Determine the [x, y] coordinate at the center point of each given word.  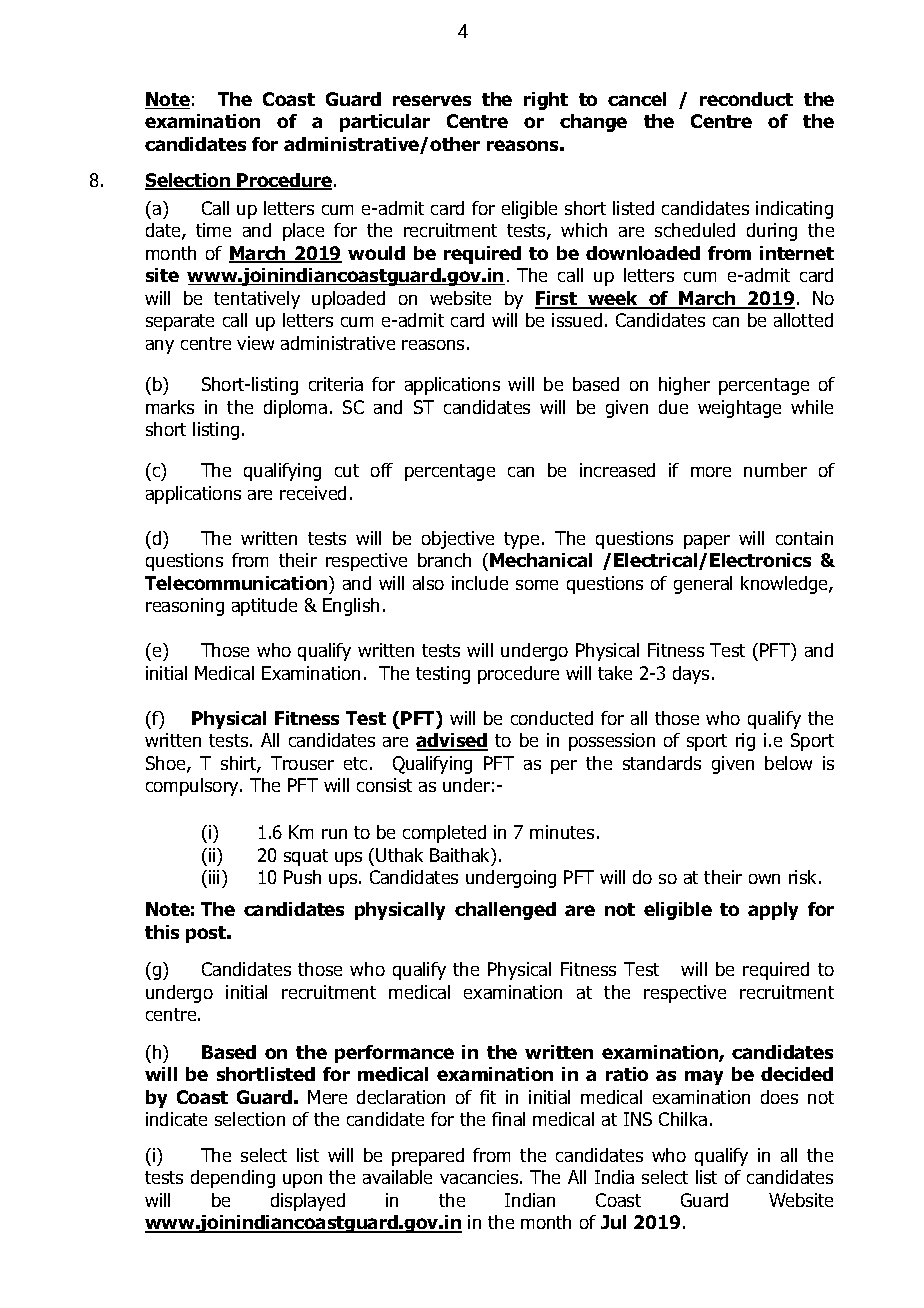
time [213, 230]
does [779, 1097]
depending [233, 1179]
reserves [432, 100]
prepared [428, 1157]
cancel [637, 99]
